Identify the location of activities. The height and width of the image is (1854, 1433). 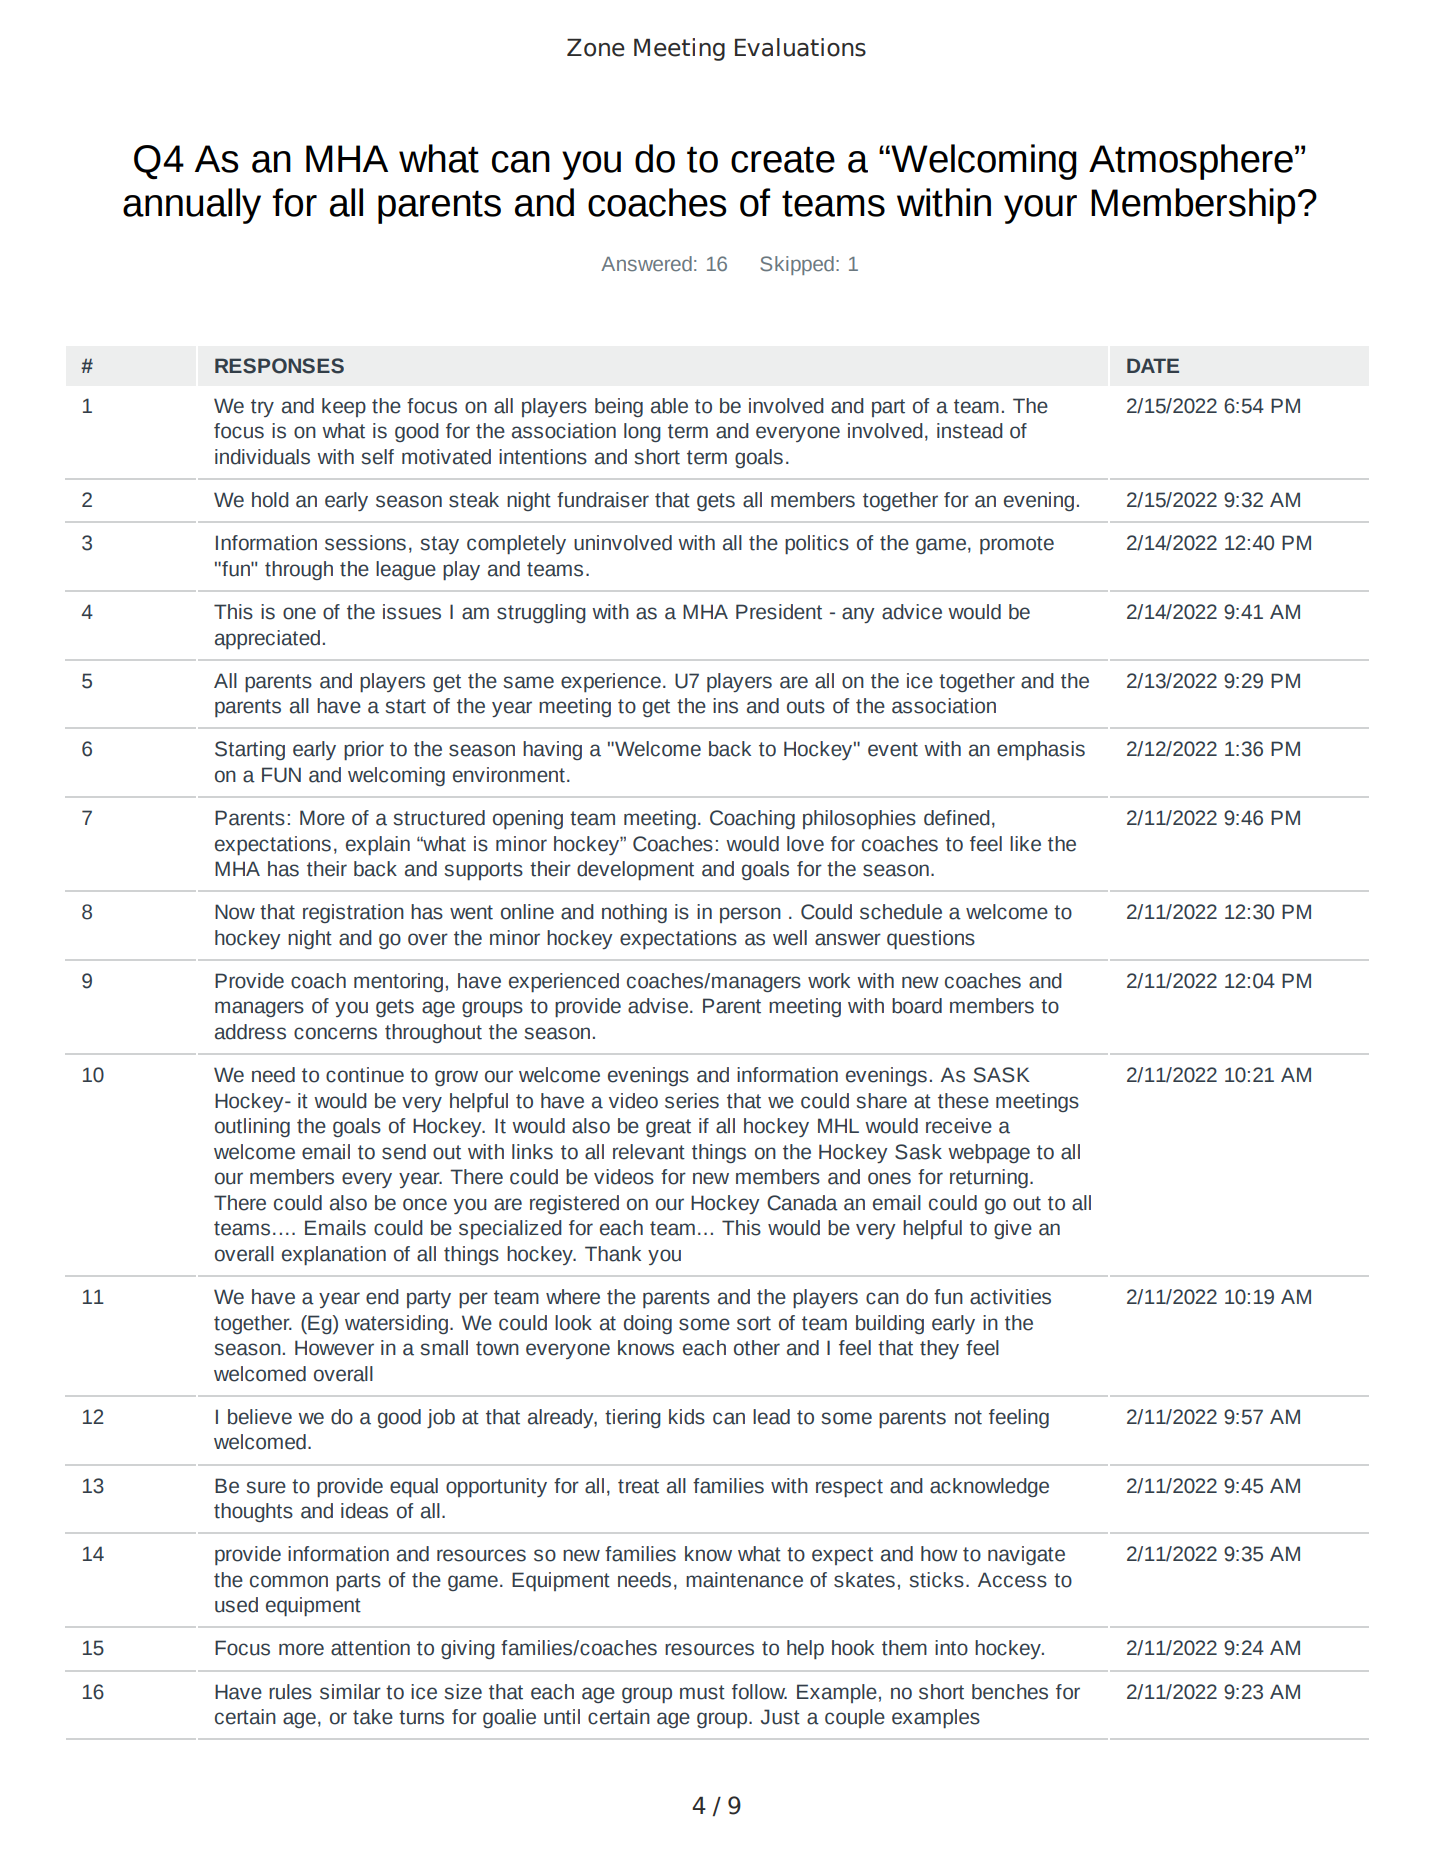
(1010, 1297).
